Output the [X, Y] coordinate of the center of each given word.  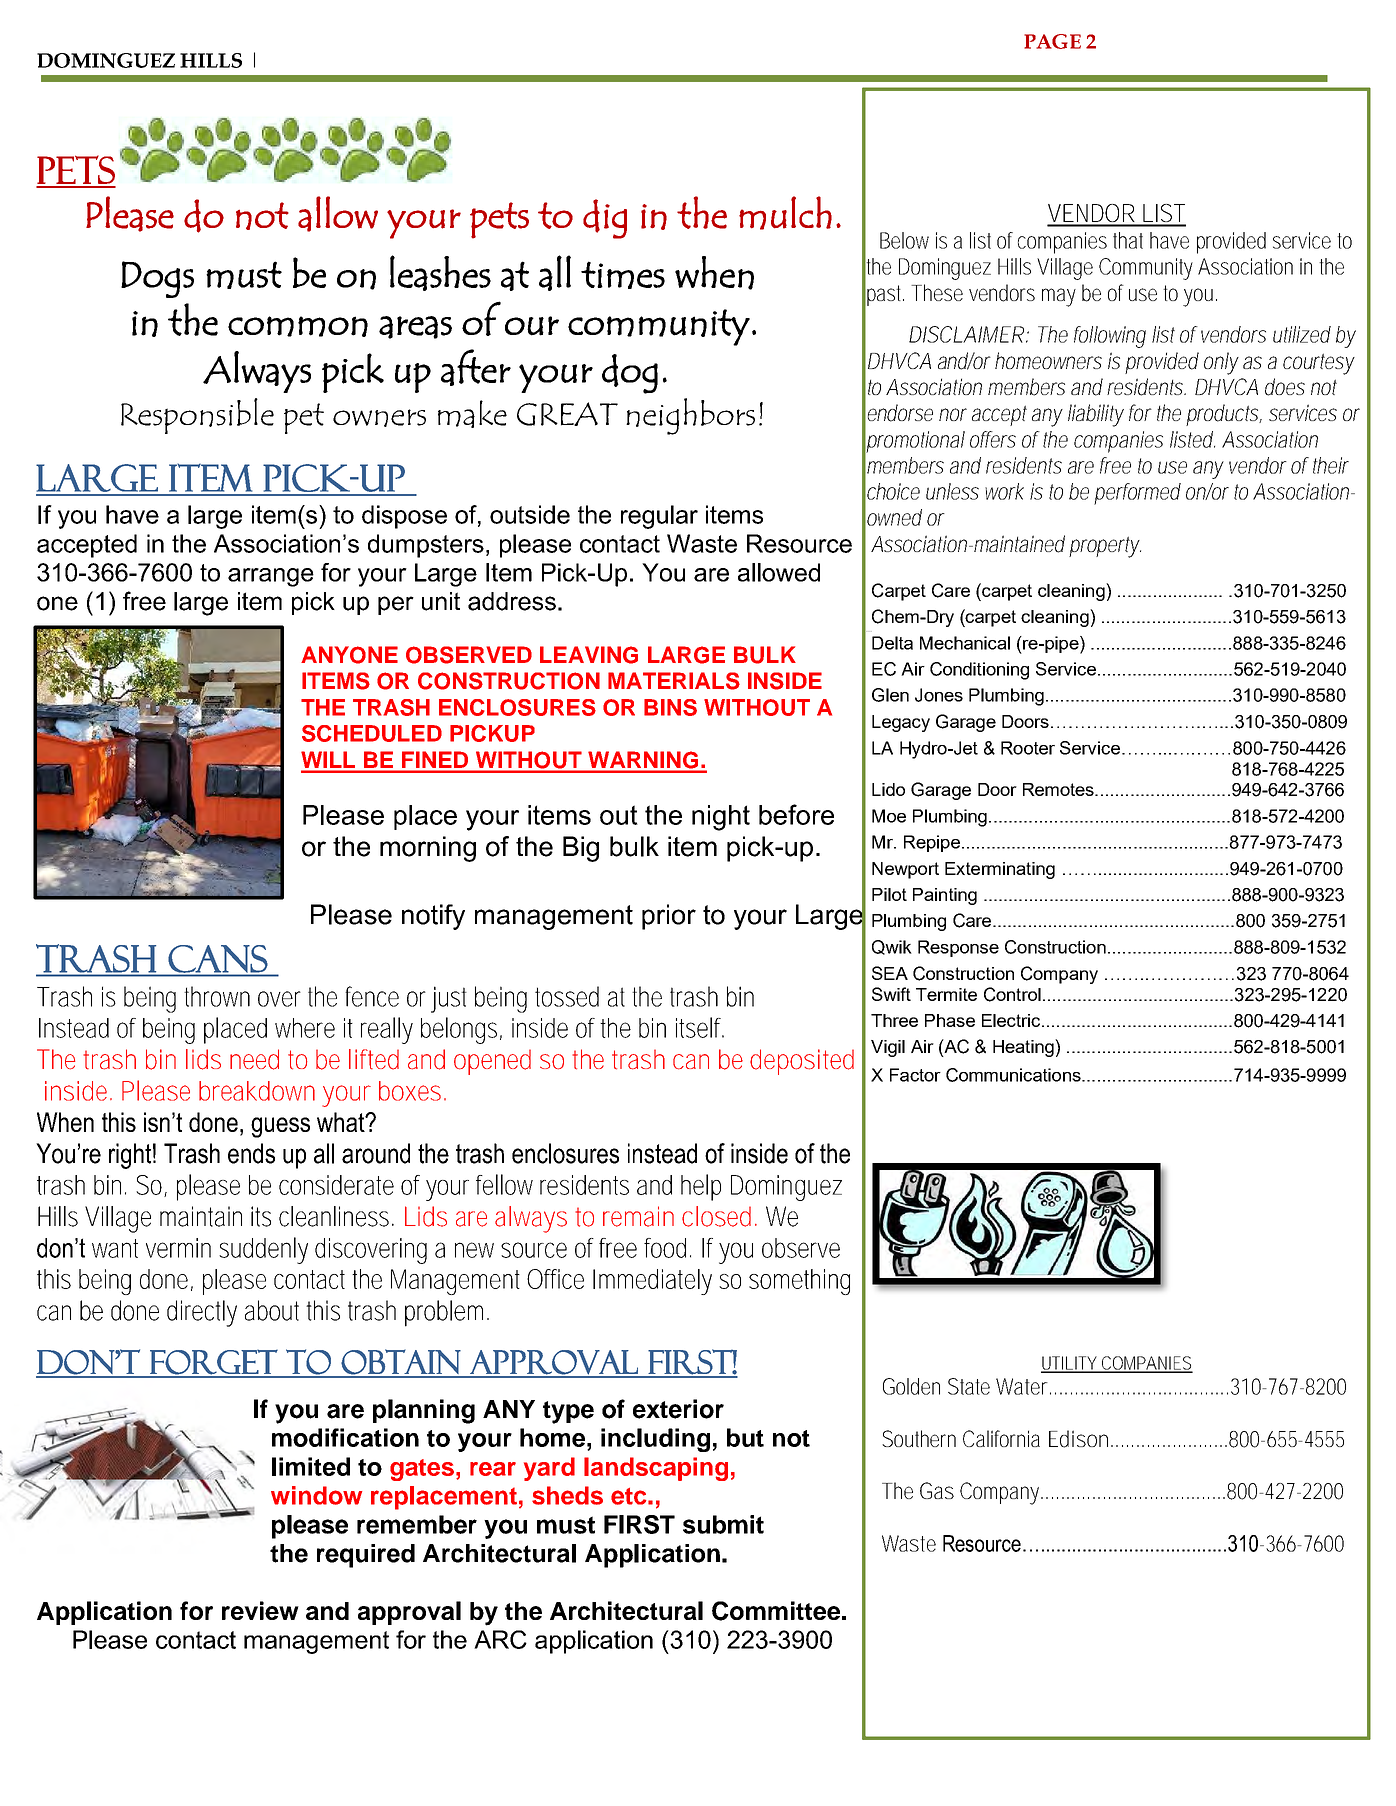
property [1105, 547]
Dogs [157, 279]
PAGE [1052, 41]
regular [659, 517]
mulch [785, 213]
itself [700, 1027]
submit [723, 1524]
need [254, 1059]
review [260, 1610]
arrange [271, 577]
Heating [1024, 1048]
